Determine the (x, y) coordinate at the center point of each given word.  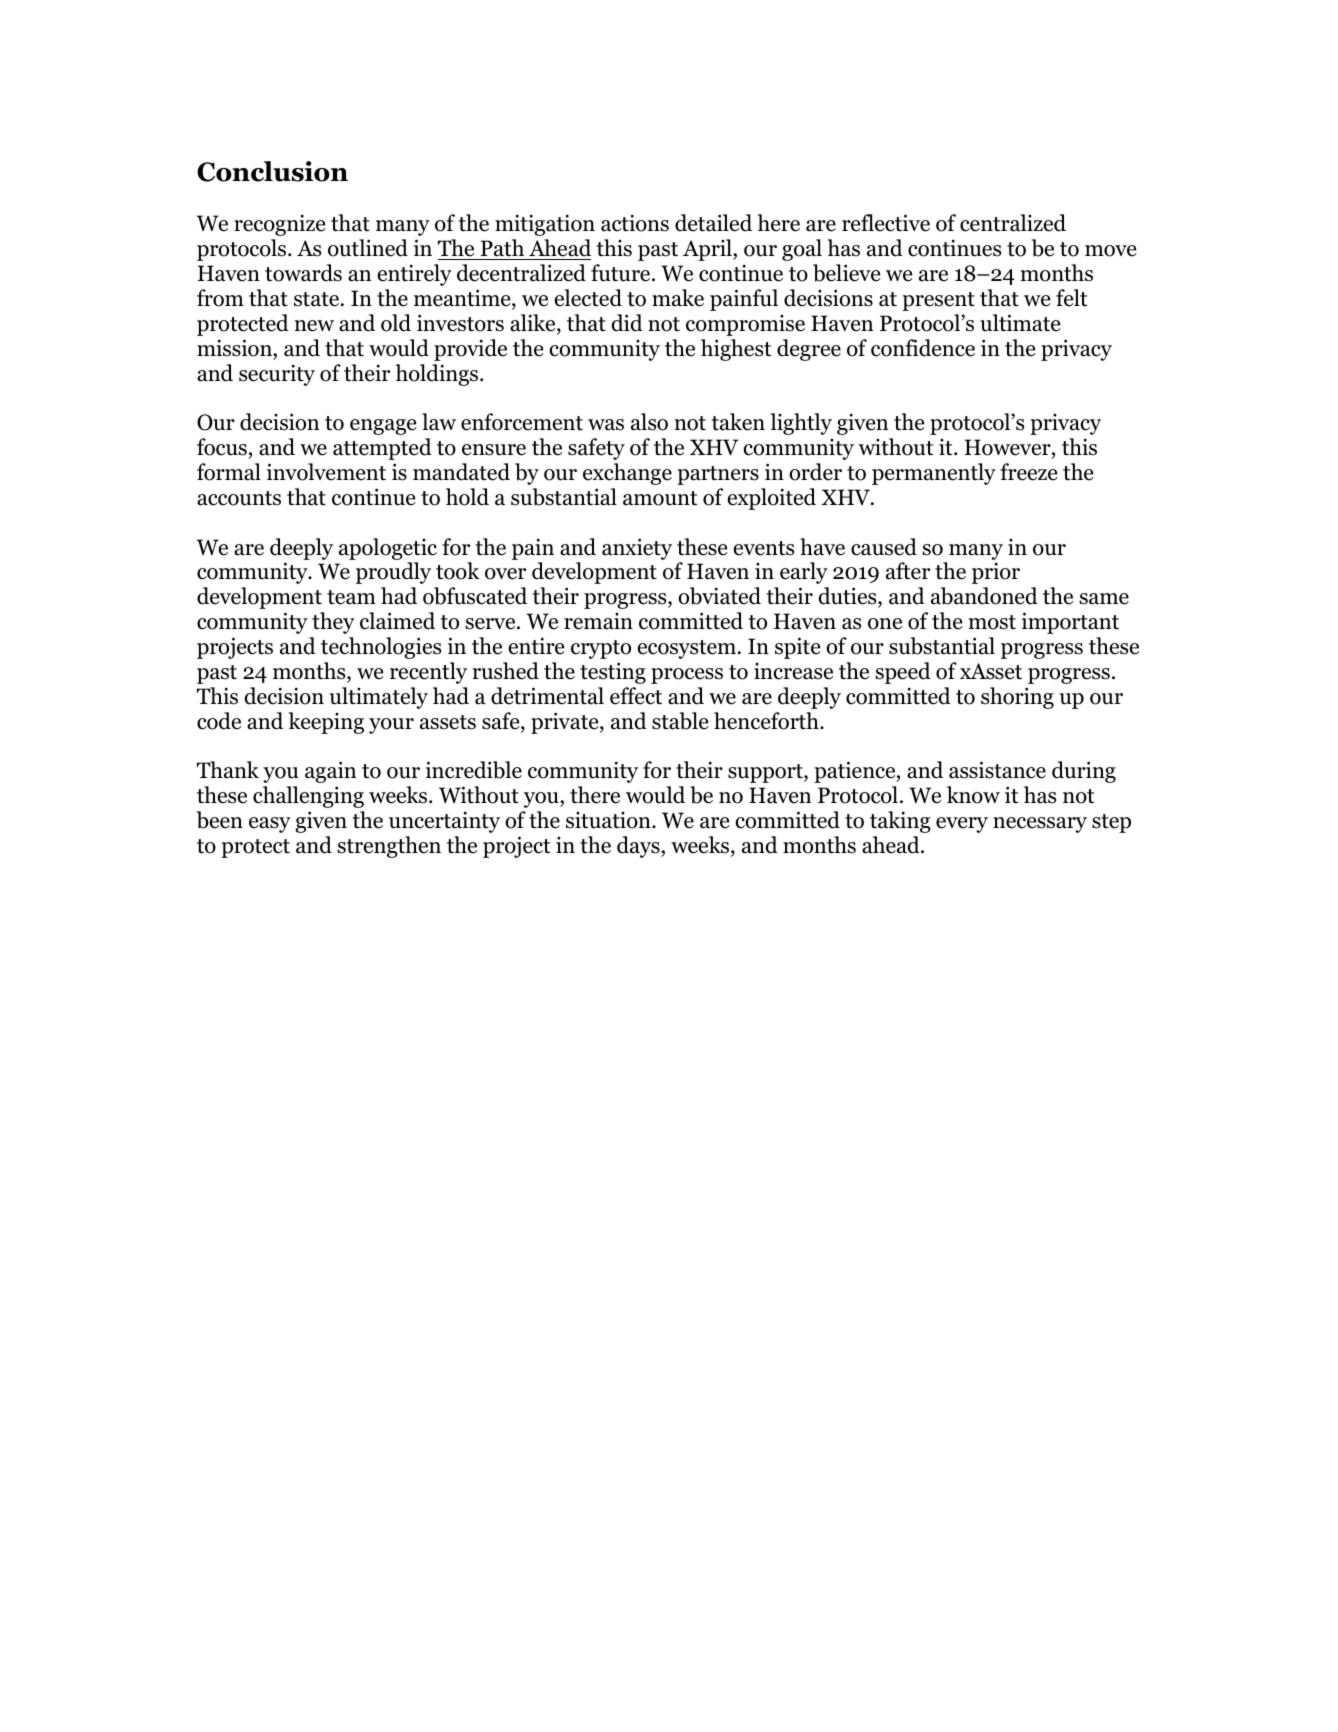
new (314, 326)
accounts (239, 498)
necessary (1040, 825)
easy (270, 825)
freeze (1029, 472)
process (687, 676)
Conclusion (272, 171)
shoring (1017, 698)
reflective (886, 223)
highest (736, 350)
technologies (381, 648)
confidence (923, 348)
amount (660, 498)
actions (635, 223)
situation (609, 820)
